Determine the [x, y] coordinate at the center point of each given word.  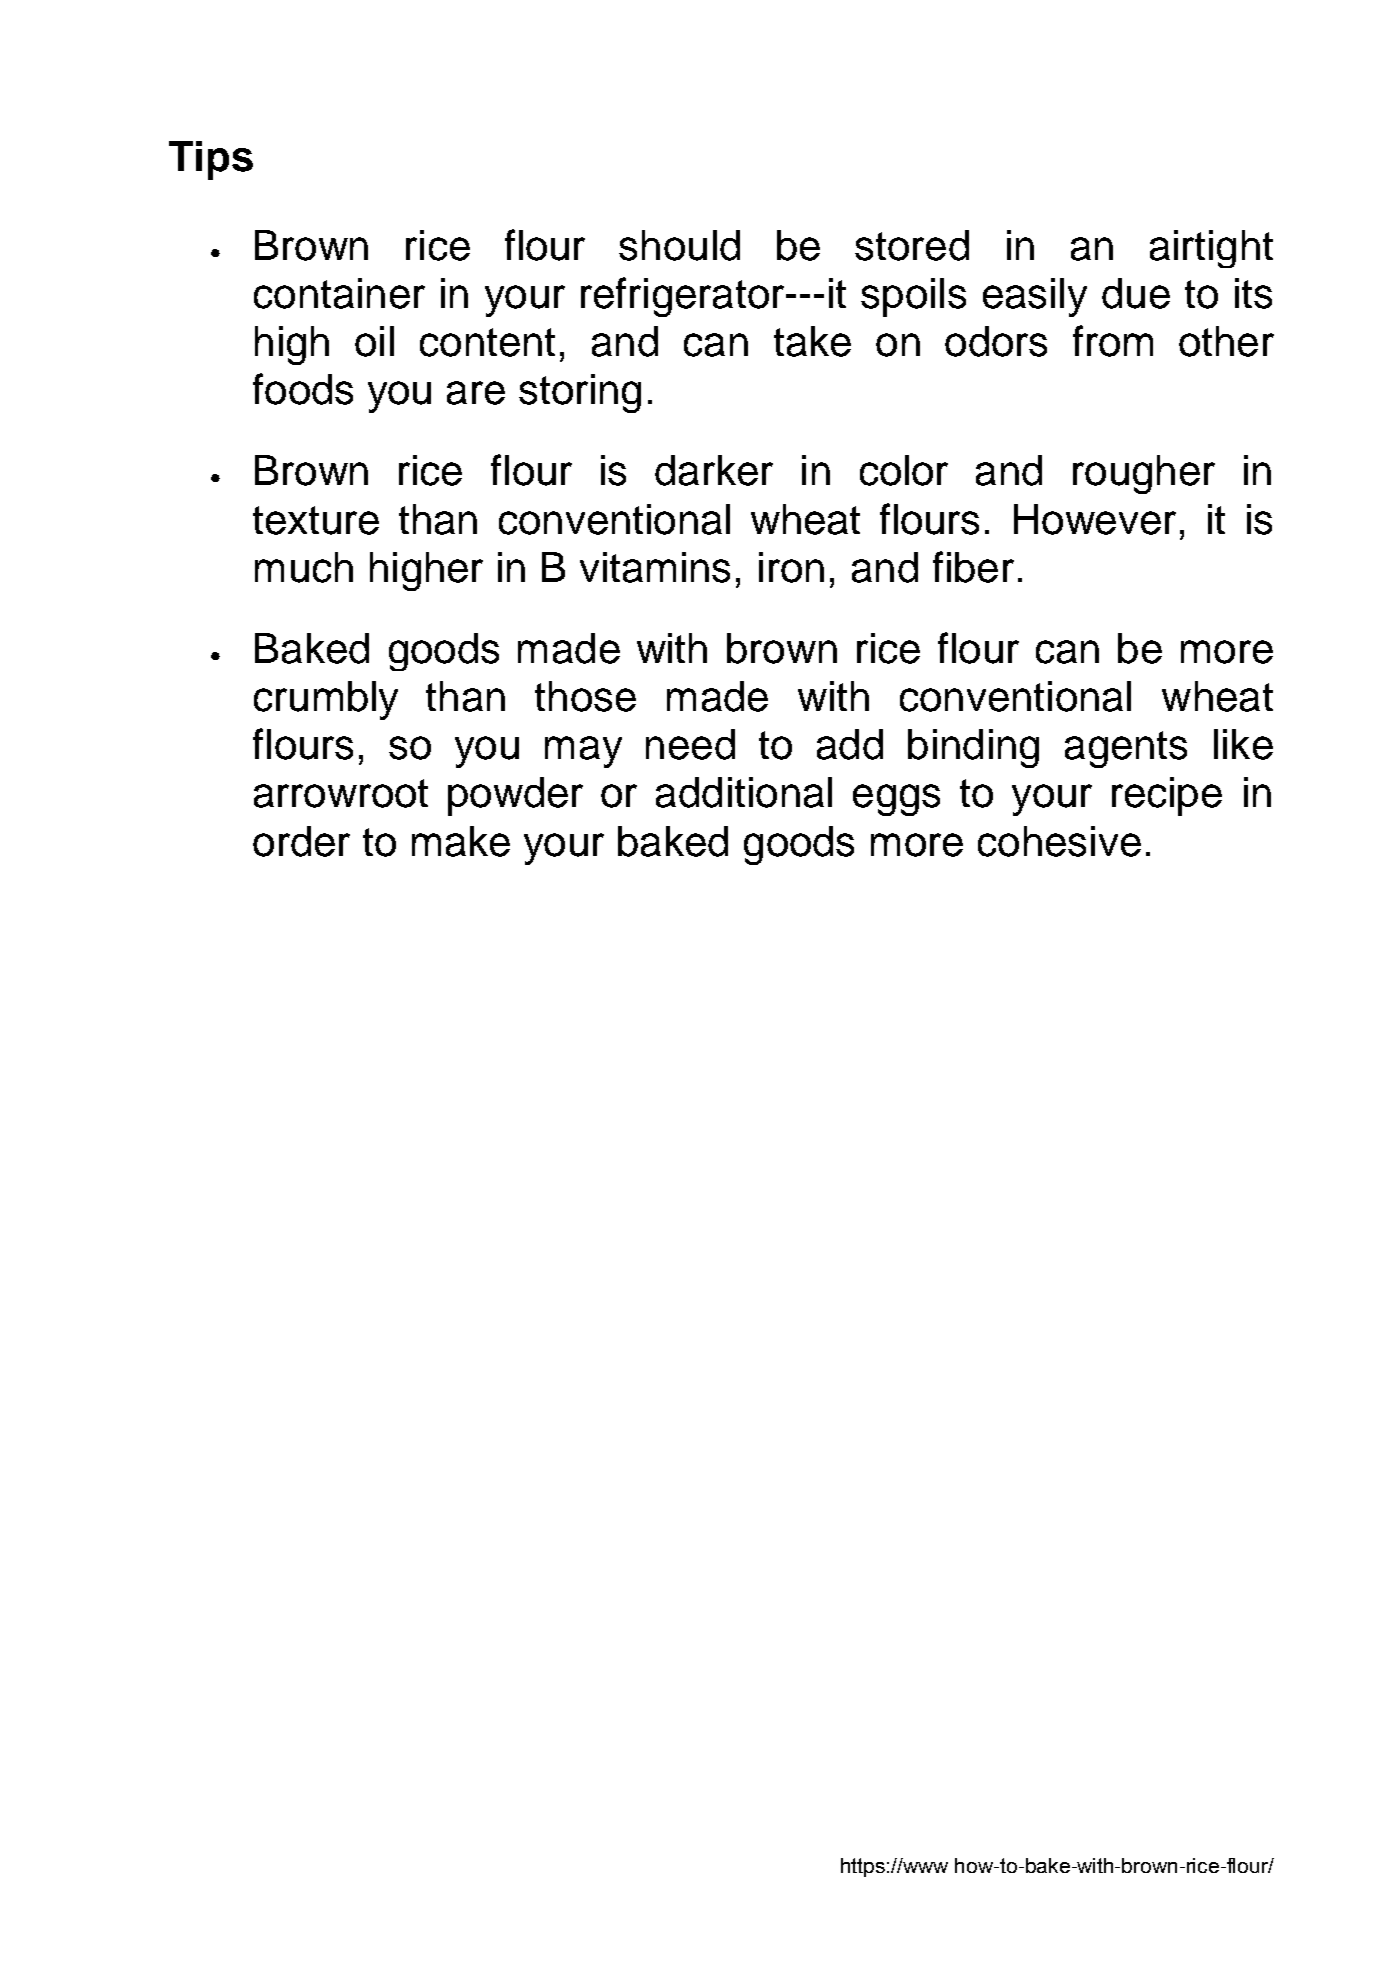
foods [303, 389]
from [1113, 341]
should [679, 245]
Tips [211, 160]
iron [791, 567]
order [301, 841]
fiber [973, 567]
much [304, 567]
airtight [1211, 249]
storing [580, 393]
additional [744, 792]
